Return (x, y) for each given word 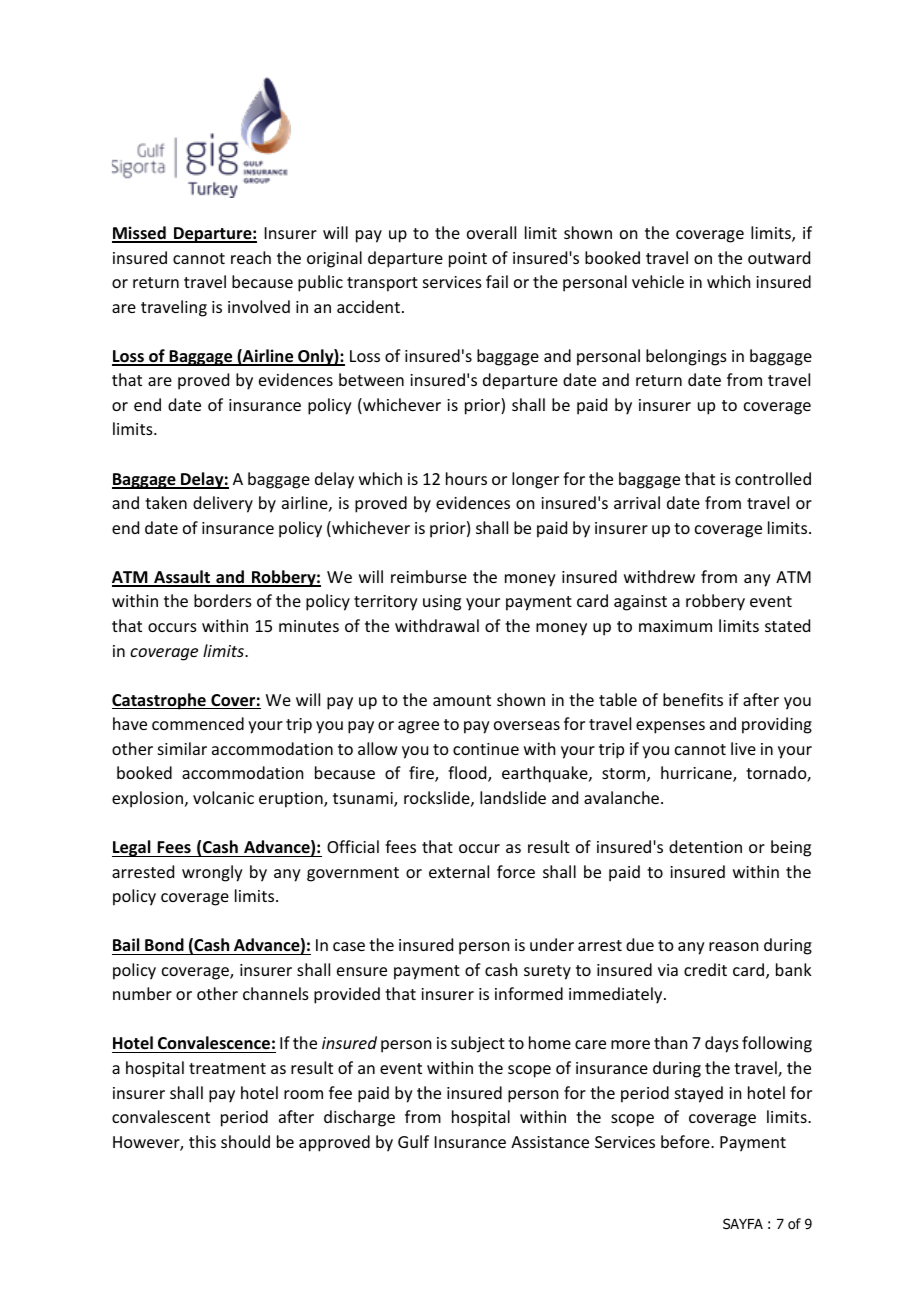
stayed (699, 1094)
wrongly (212, 873)
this (202, 1141)
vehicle (658, 281)
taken (166, 502)
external (459, 871)
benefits (693, 699)
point (468, 260)
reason (733, 946)
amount (462, 700)
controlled (773, 478)
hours (466, 478)
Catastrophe (160, 701)
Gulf (413, 1141)
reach (251, 257)
